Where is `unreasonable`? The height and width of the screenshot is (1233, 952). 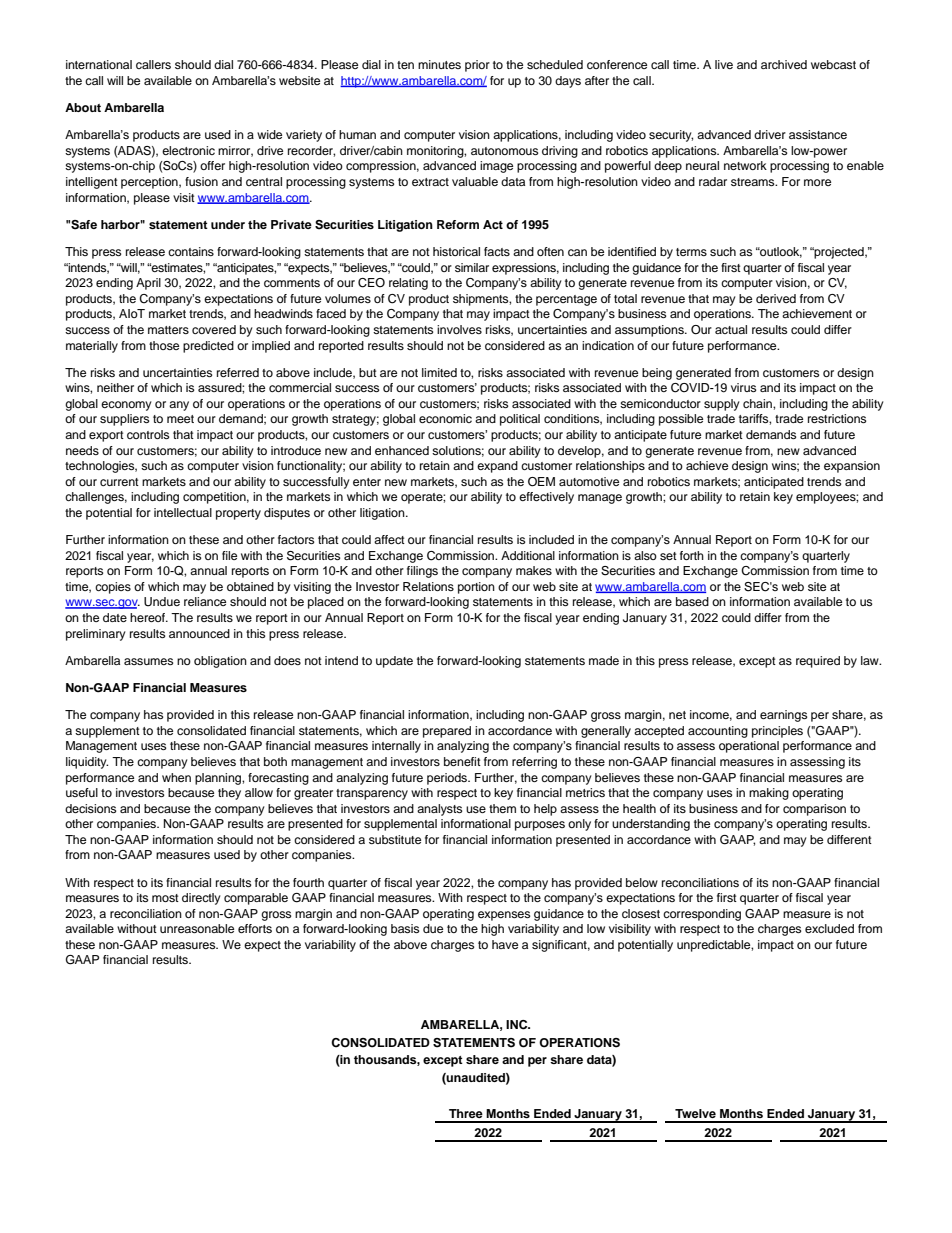 unreasonable is located at coordinates (197, 928).
